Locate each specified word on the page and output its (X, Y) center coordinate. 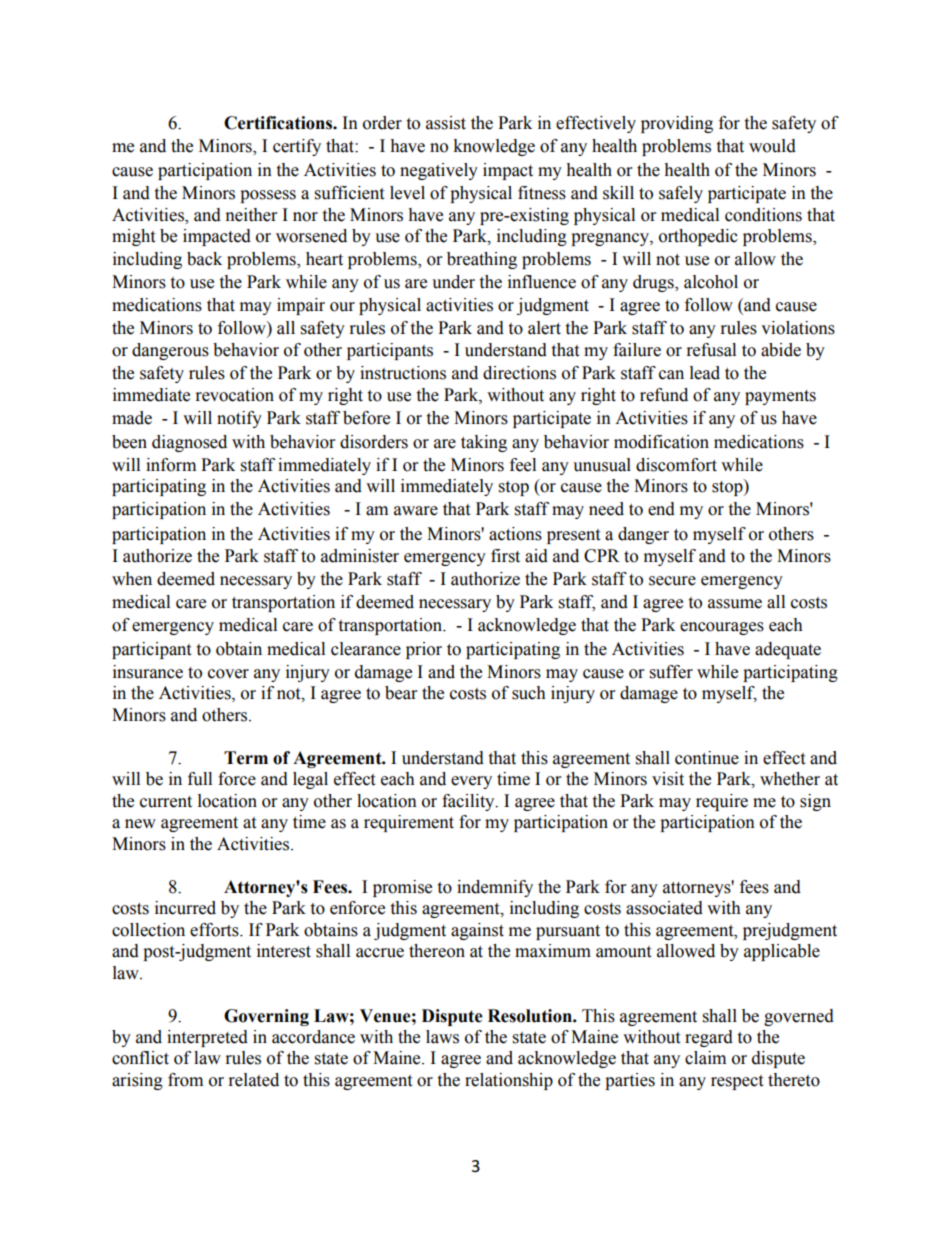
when (132, 579)
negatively (439, 171)
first (505, 556)
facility (469, 802)
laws (442, 1037)
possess (268, 196)
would (772, 146)
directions (519, 373)
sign (815, 802)
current (166, 802)
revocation (235, 395)
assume (735, 604)
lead (705, 373)
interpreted (207, 1038)
